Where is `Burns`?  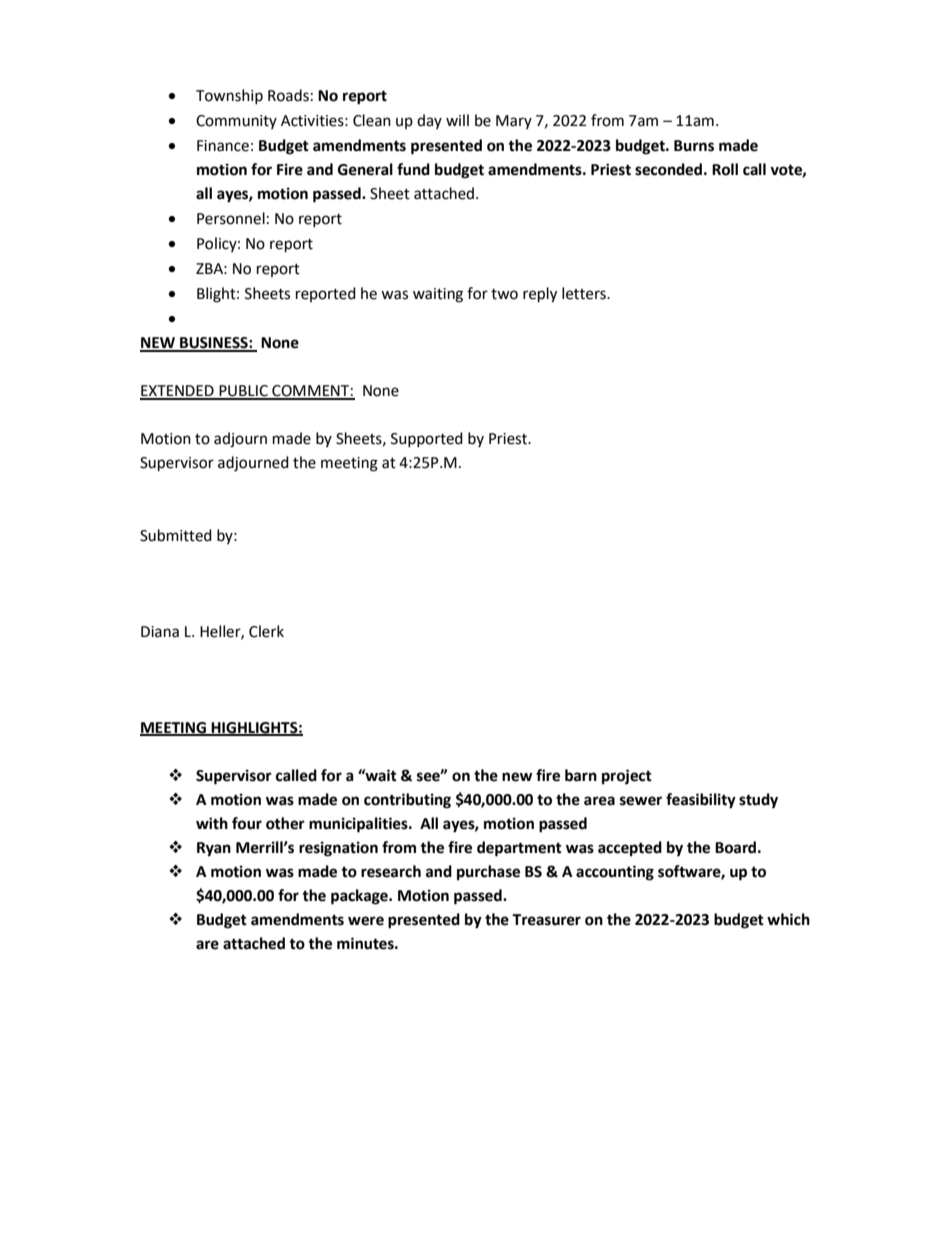
Burns is located at coordinates (694, 146).
